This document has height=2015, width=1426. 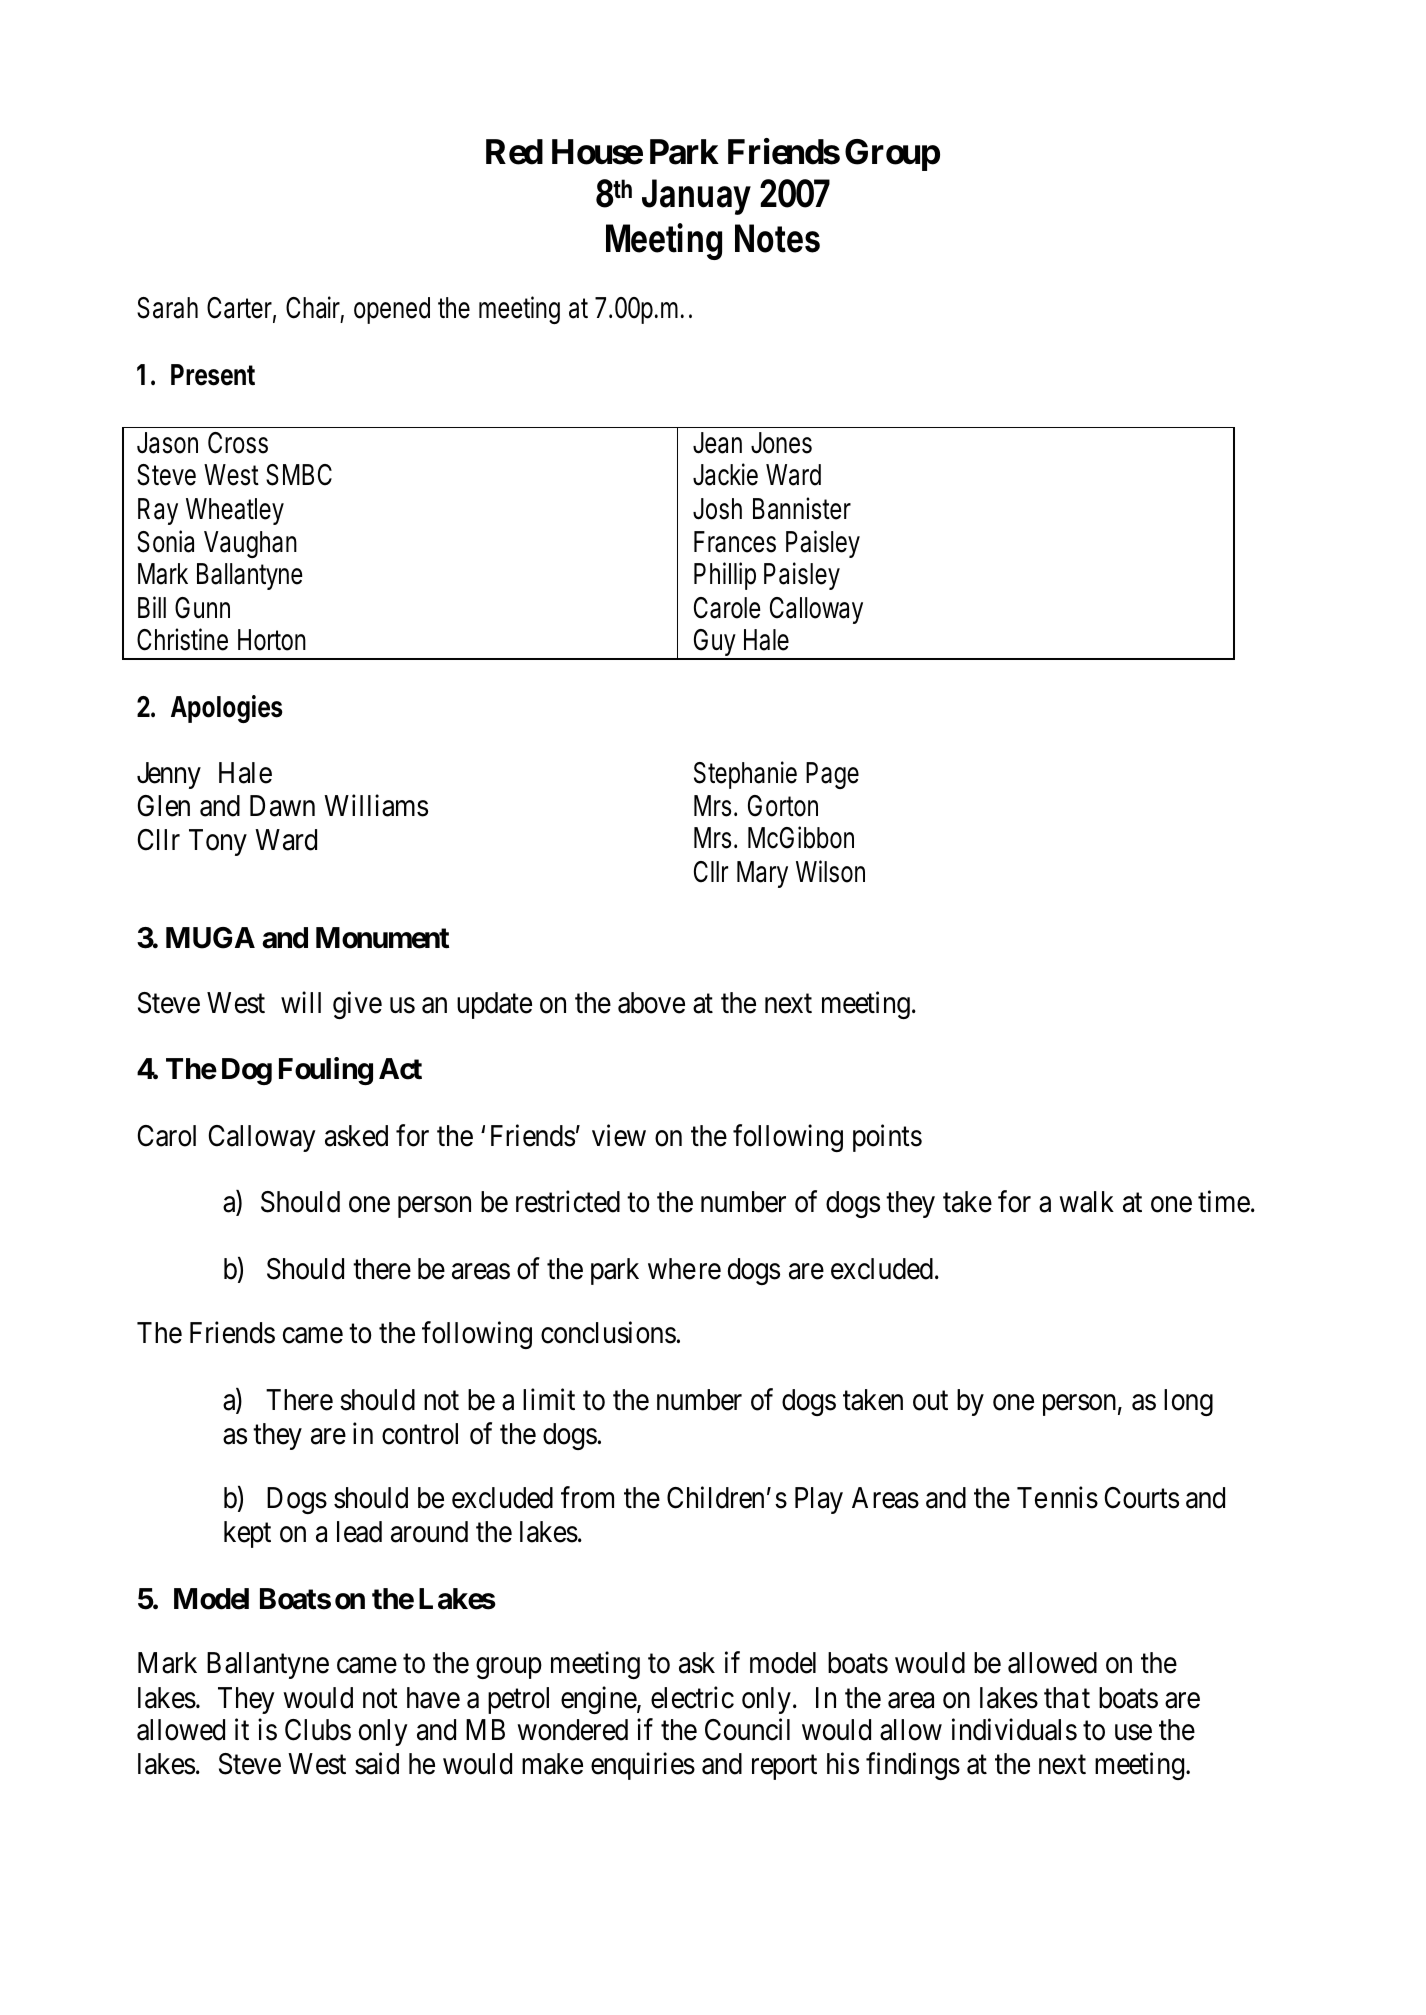 What do you see at coordinates (315, 309) in the document?
I see `Chair` at bounding box center [315, 309].
